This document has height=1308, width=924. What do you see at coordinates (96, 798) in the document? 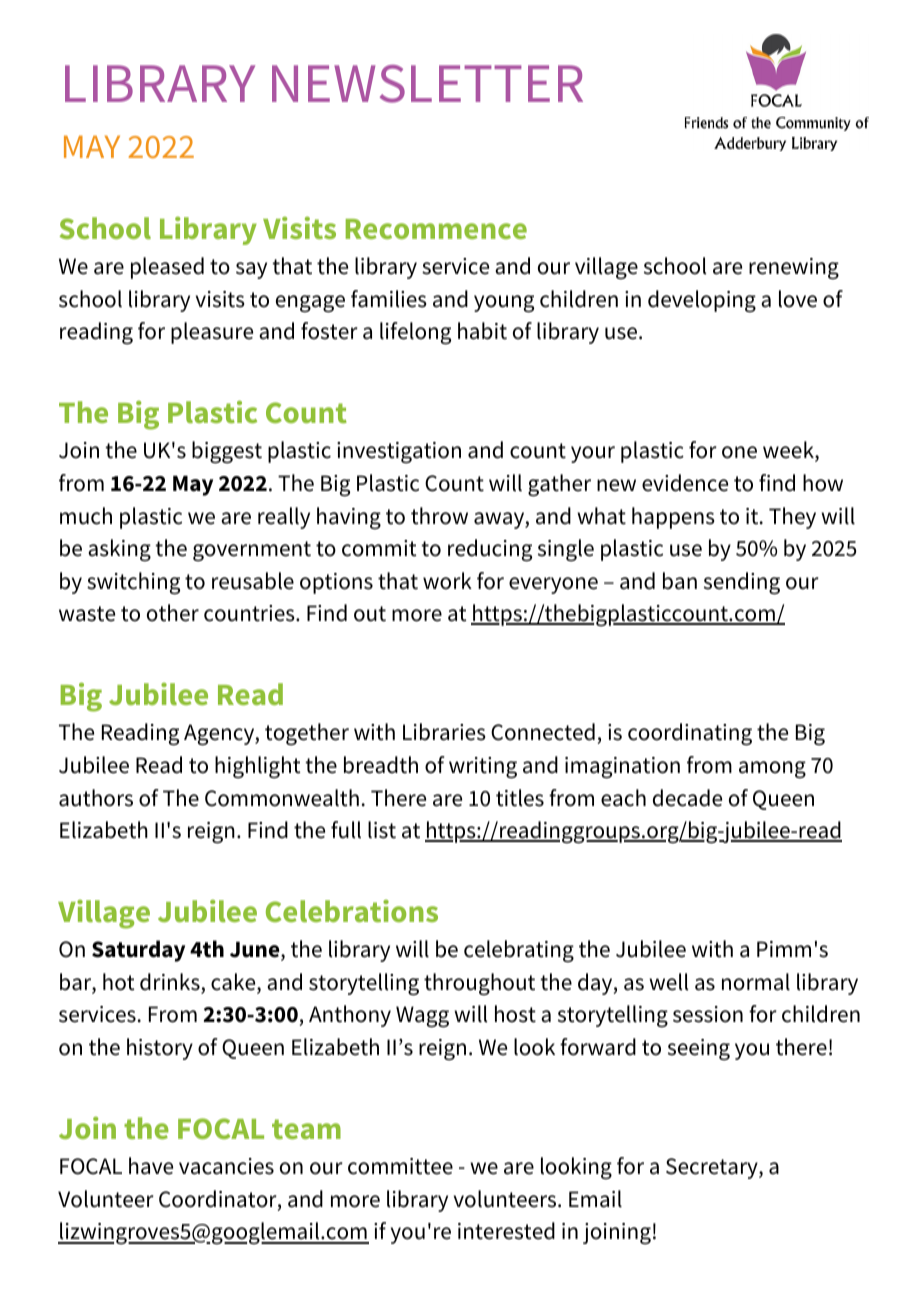
I see `authors` at bounding box center [96, 798].
